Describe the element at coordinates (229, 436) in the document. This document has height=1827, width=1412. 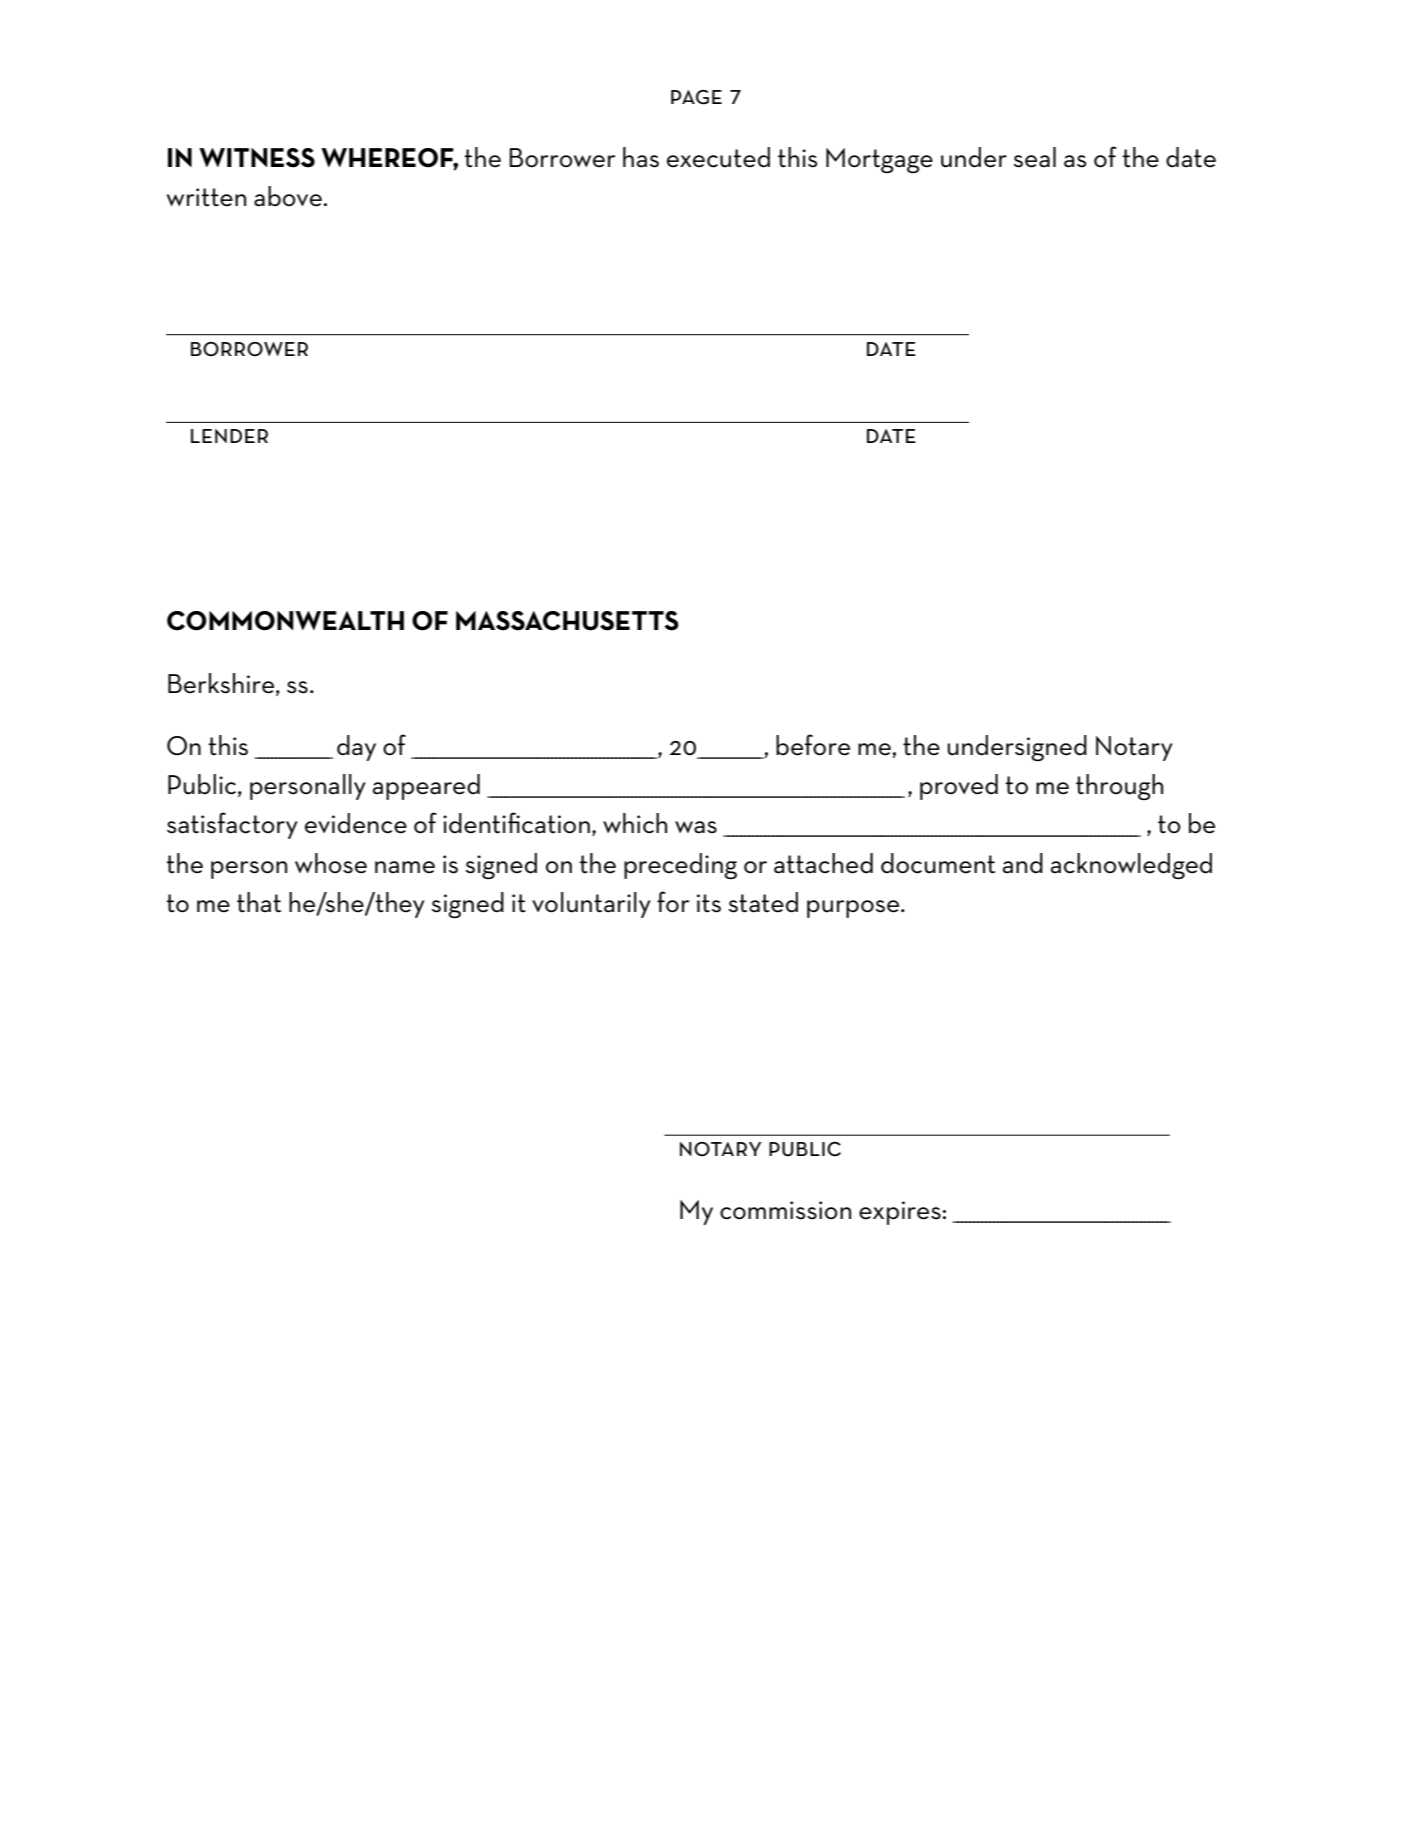
I see `lender` at that location.
